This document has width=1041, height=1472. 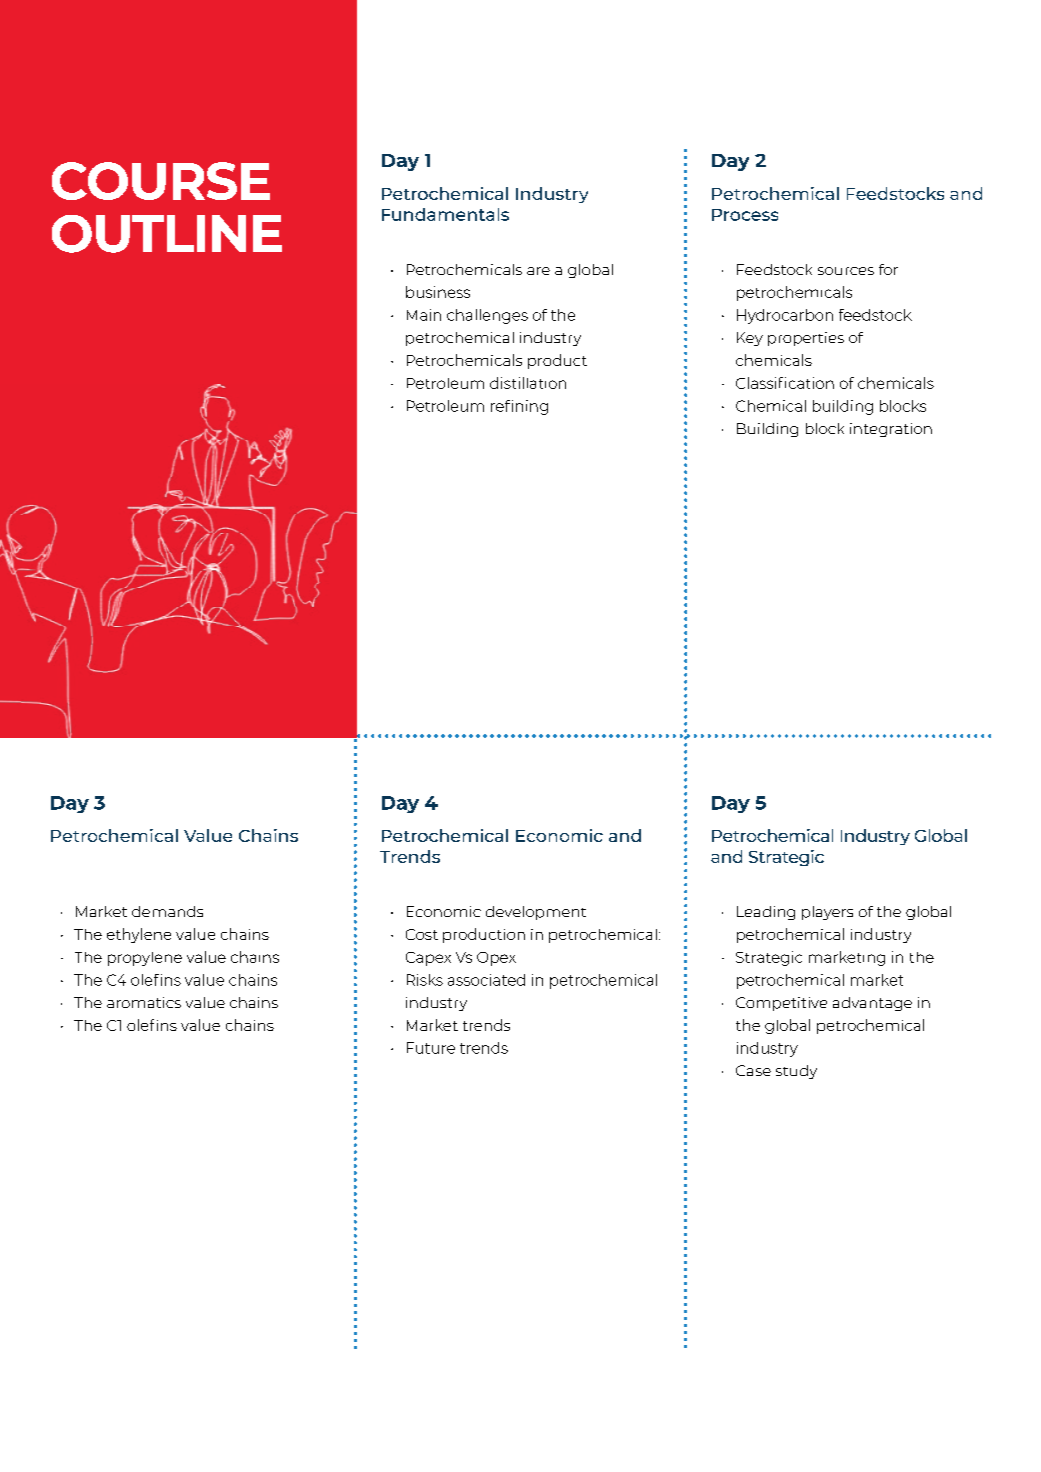 What do you see at coordinates (167, 234) in the document?
I see `OUTLINE` at bounding box center [167, 234].
